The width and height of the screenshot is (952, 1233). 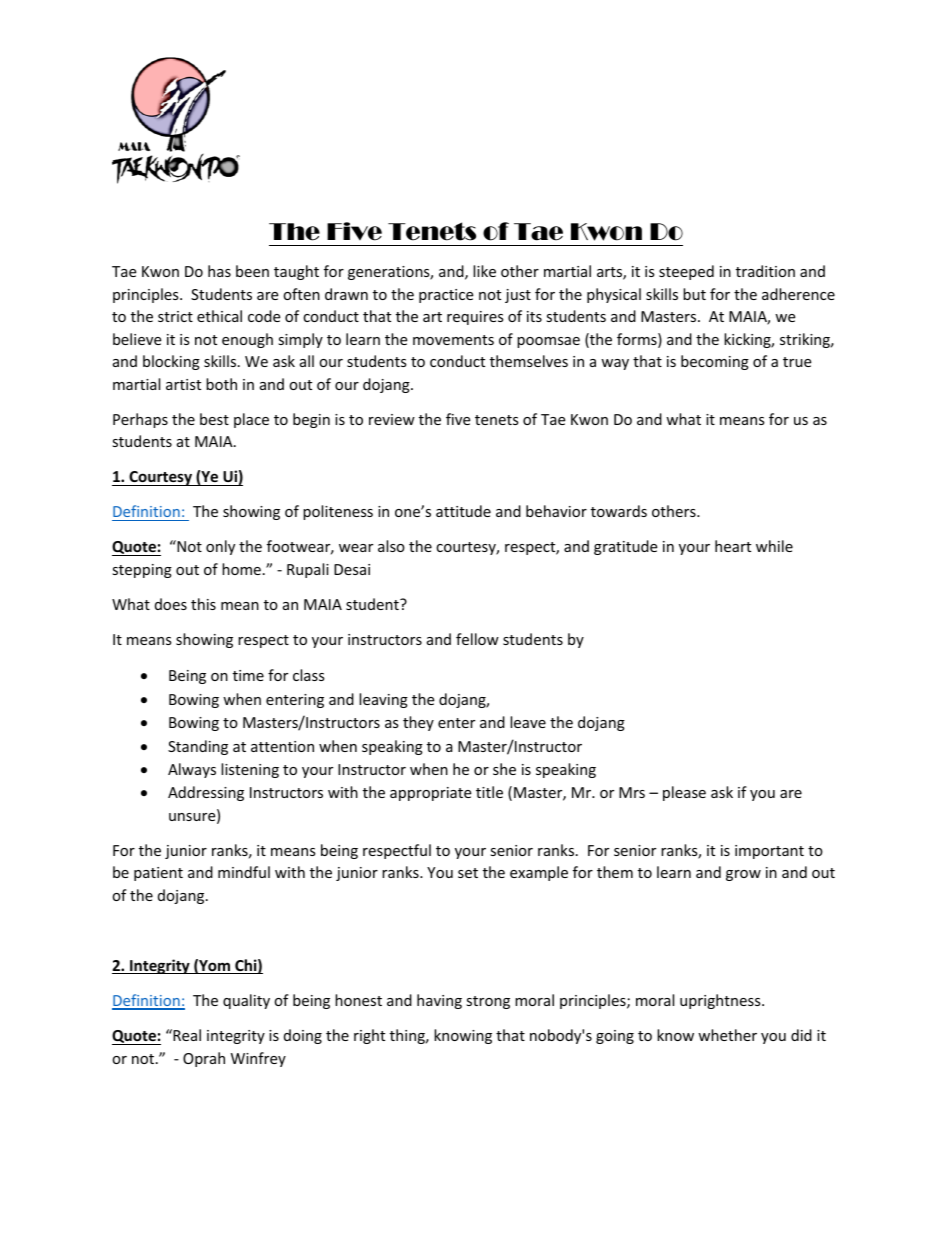 I want to click on heart, so click(x=733, y=546).
